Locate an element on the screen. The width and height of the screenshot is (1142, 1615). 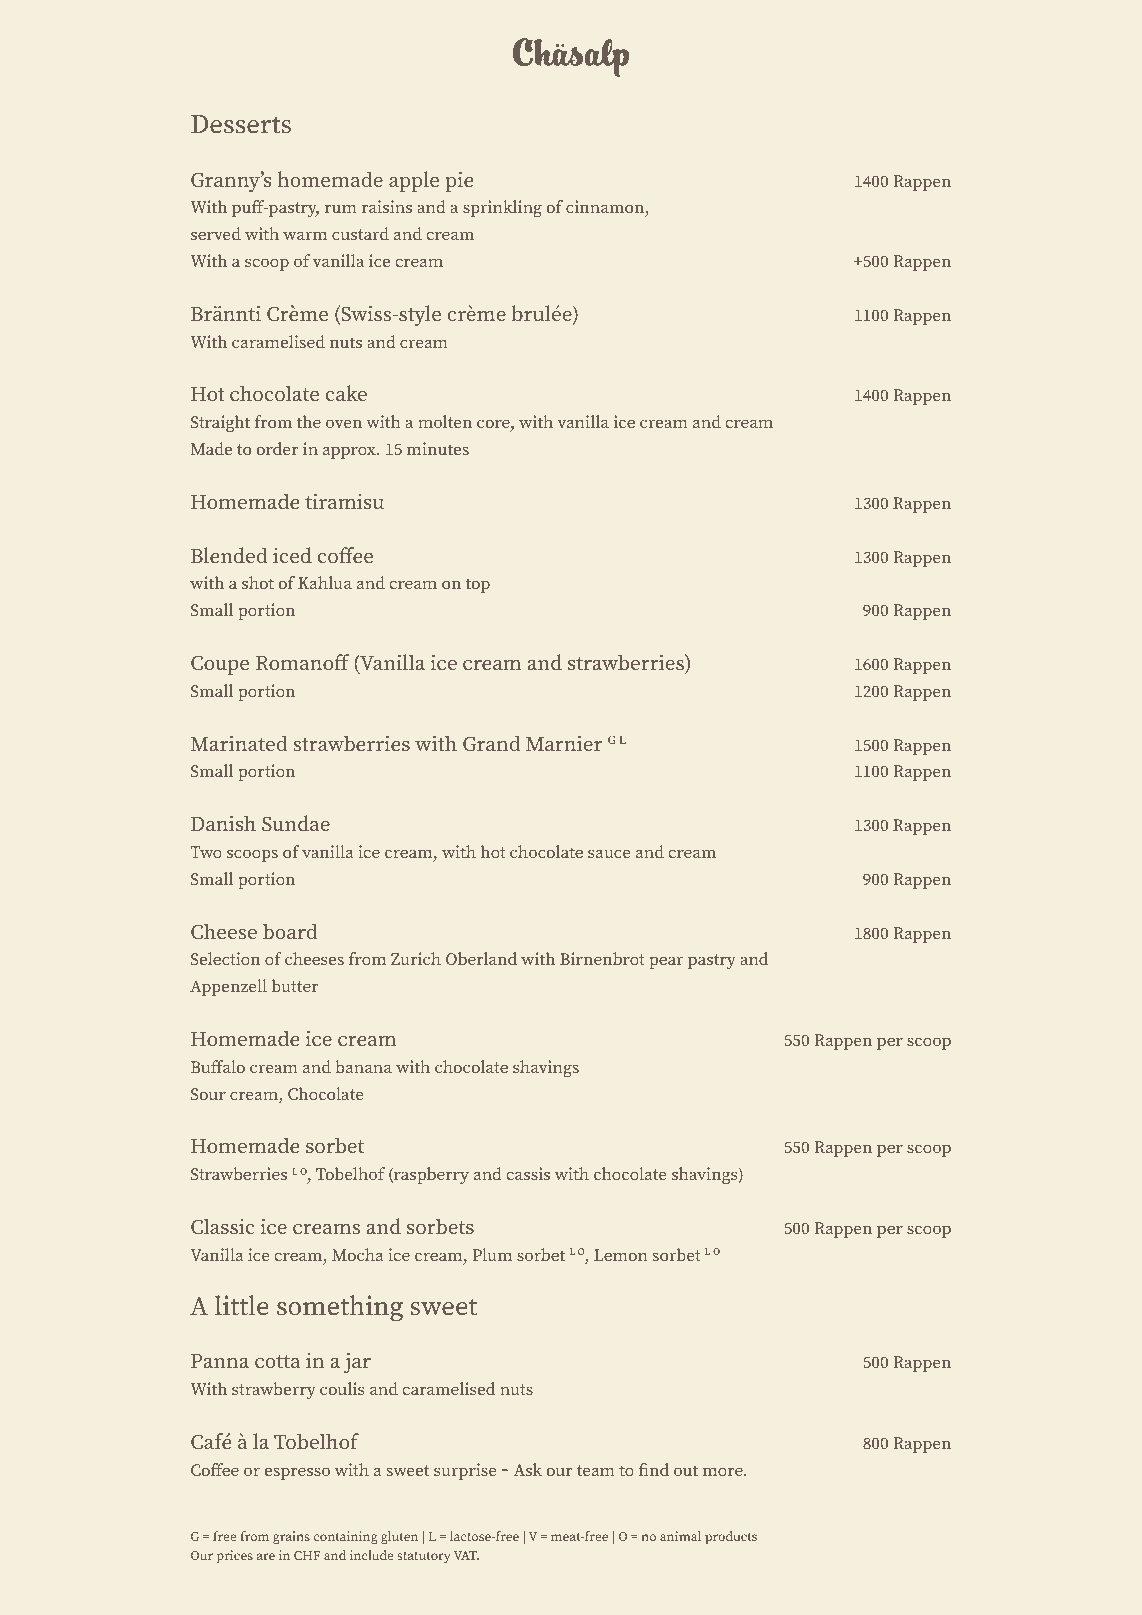
pie is located at coordinates (459, 181).
